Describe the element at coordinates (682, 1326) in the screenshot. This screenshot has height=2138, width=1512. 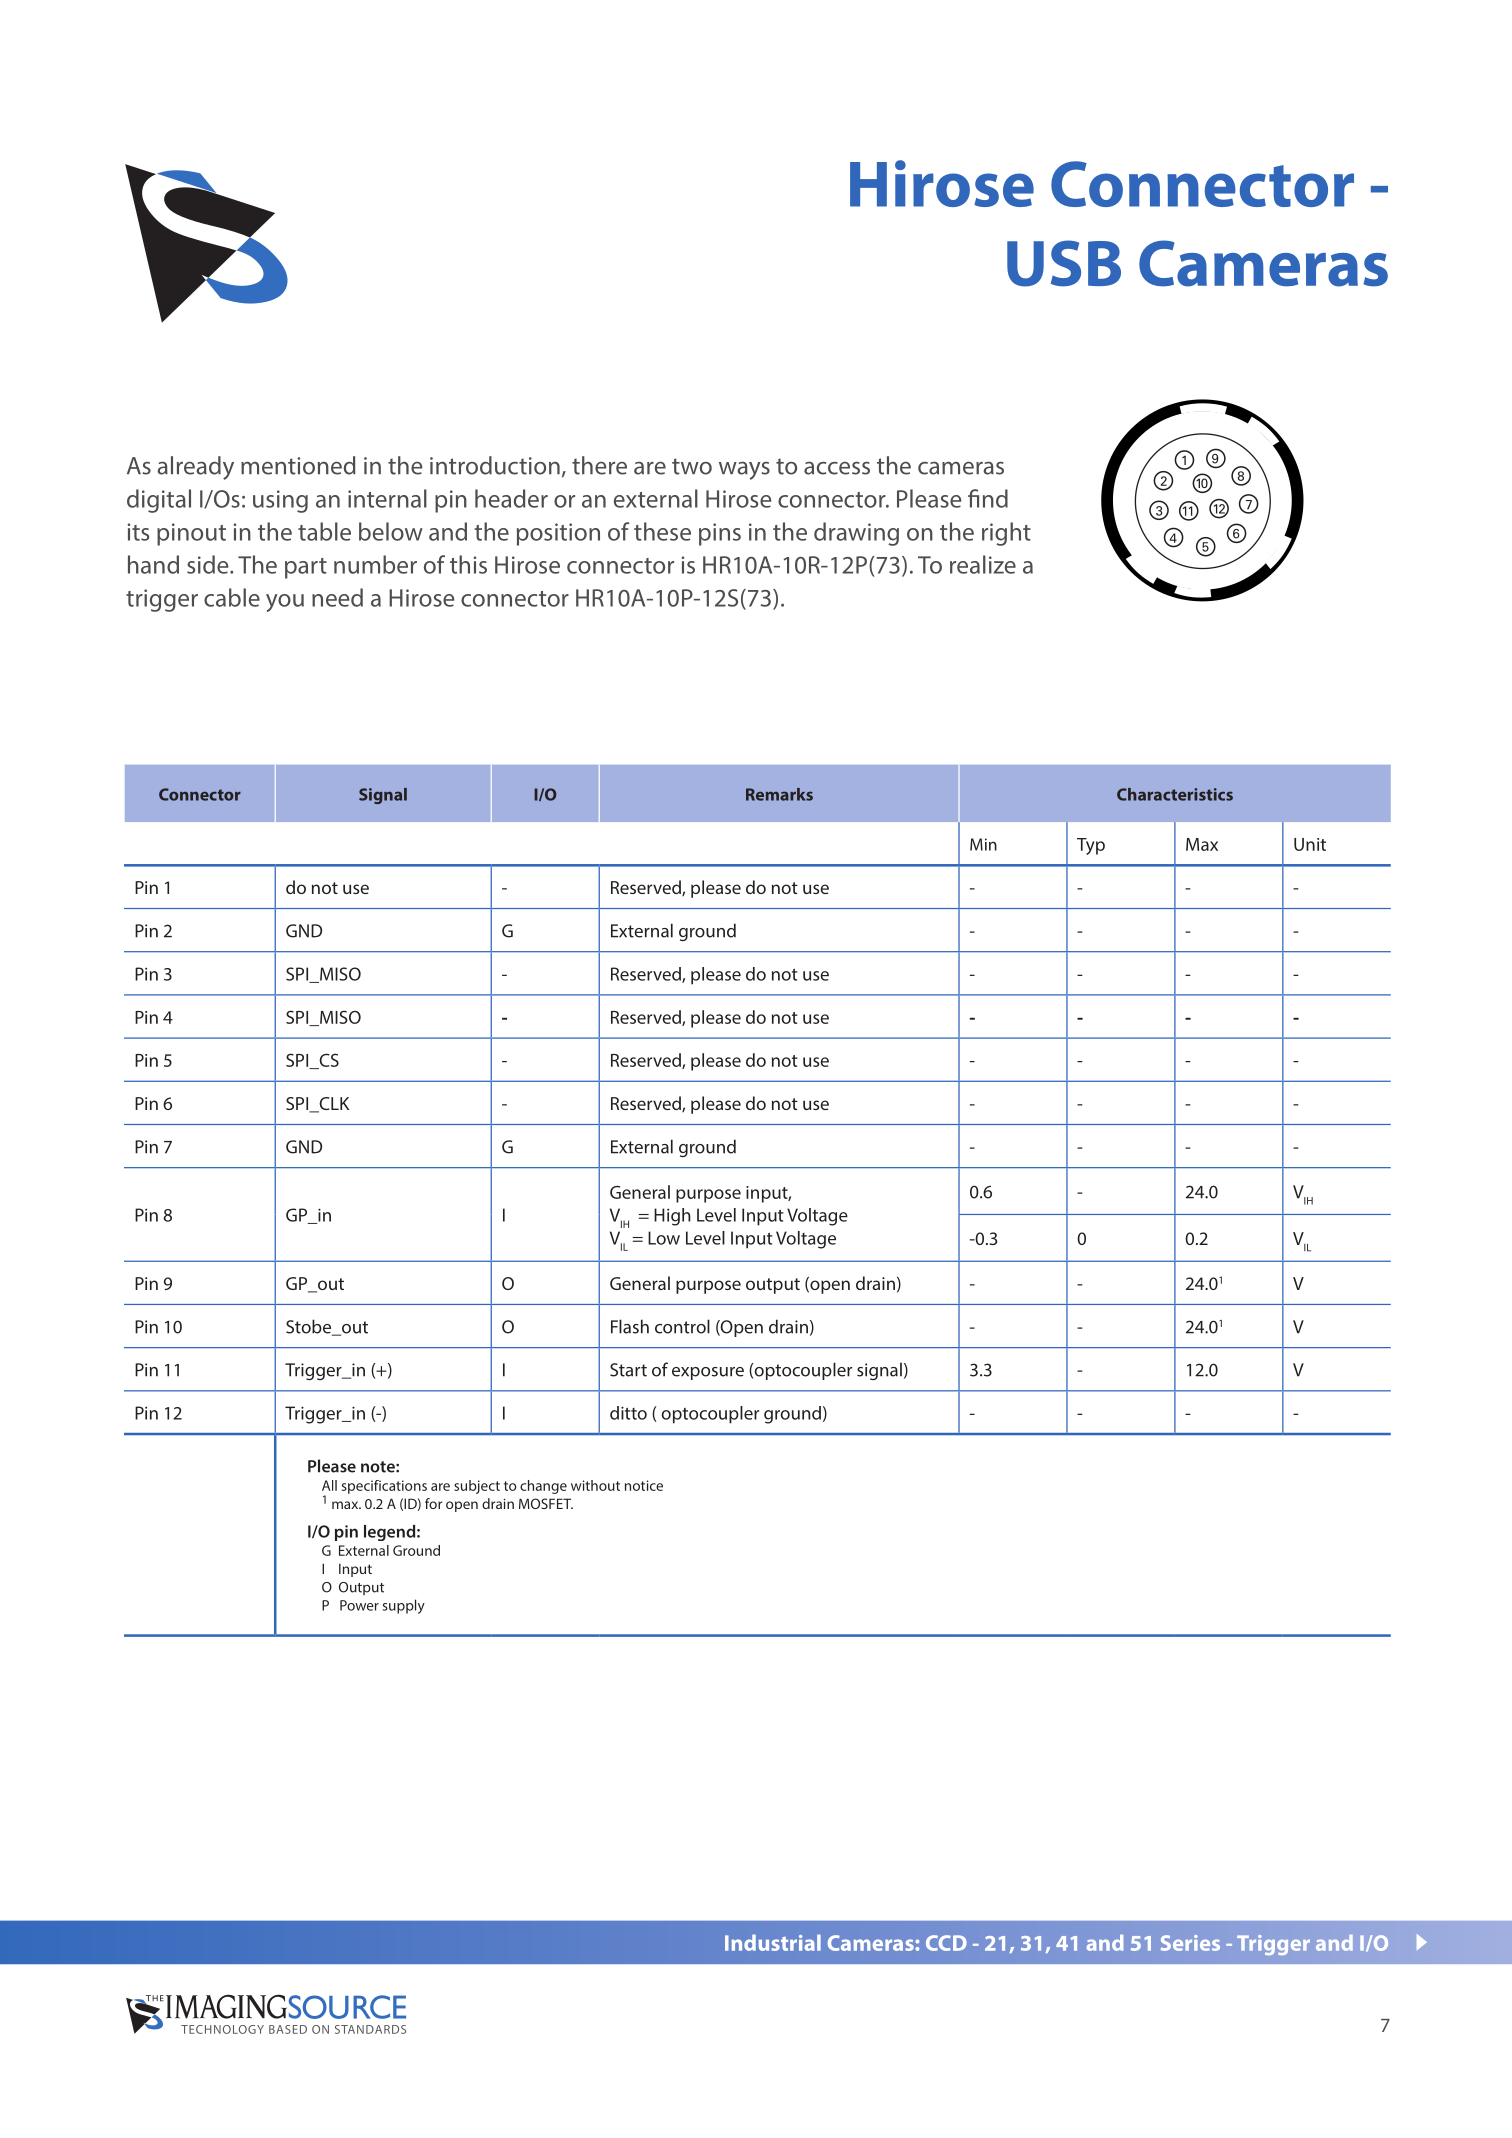
I see `control` at that location.
